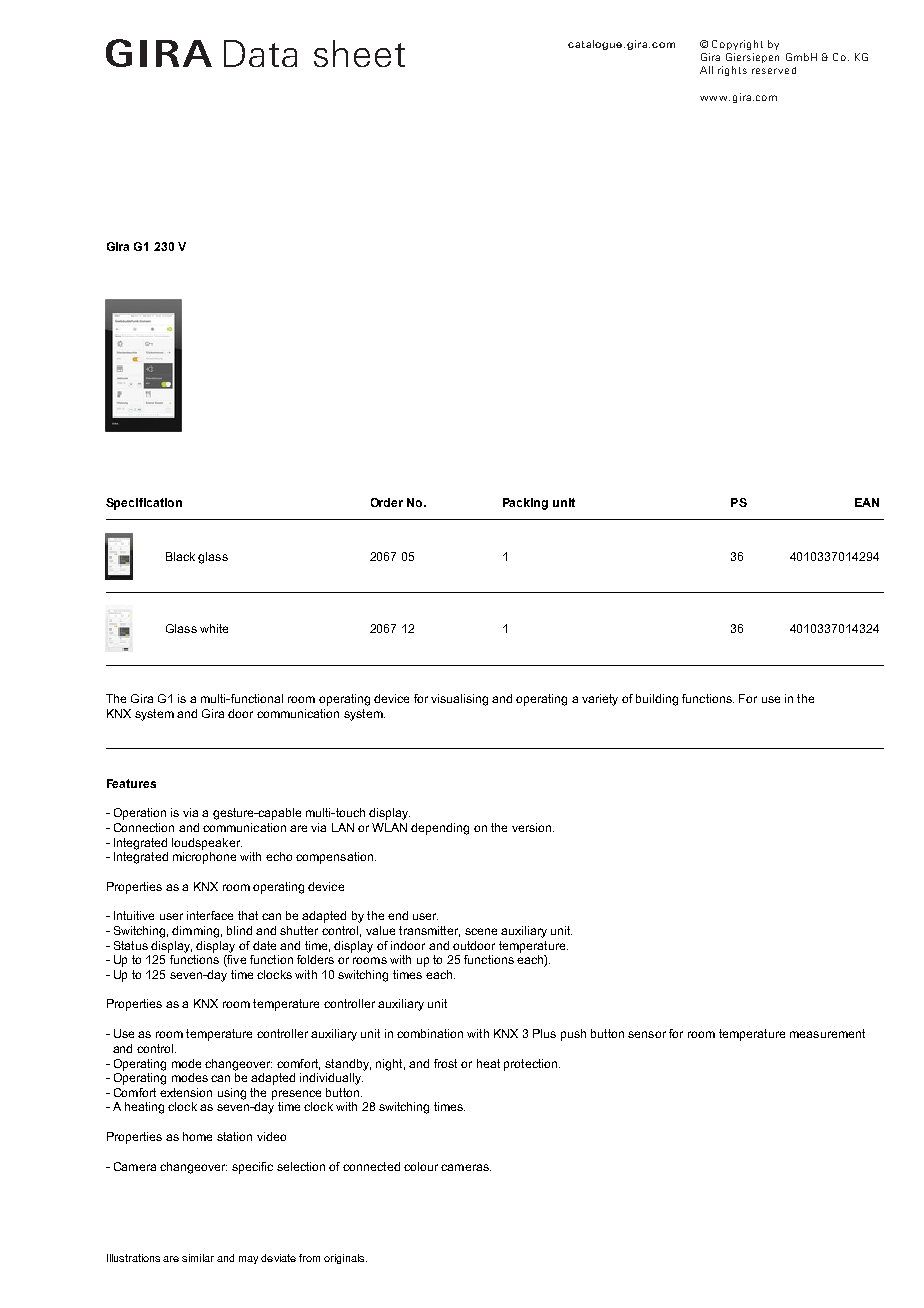 The height and width of the screenshot is (1308, 924). What do you see at coordinates (657, 700) in the screenshot?
I see `building` at bounding box center [657, 700].
